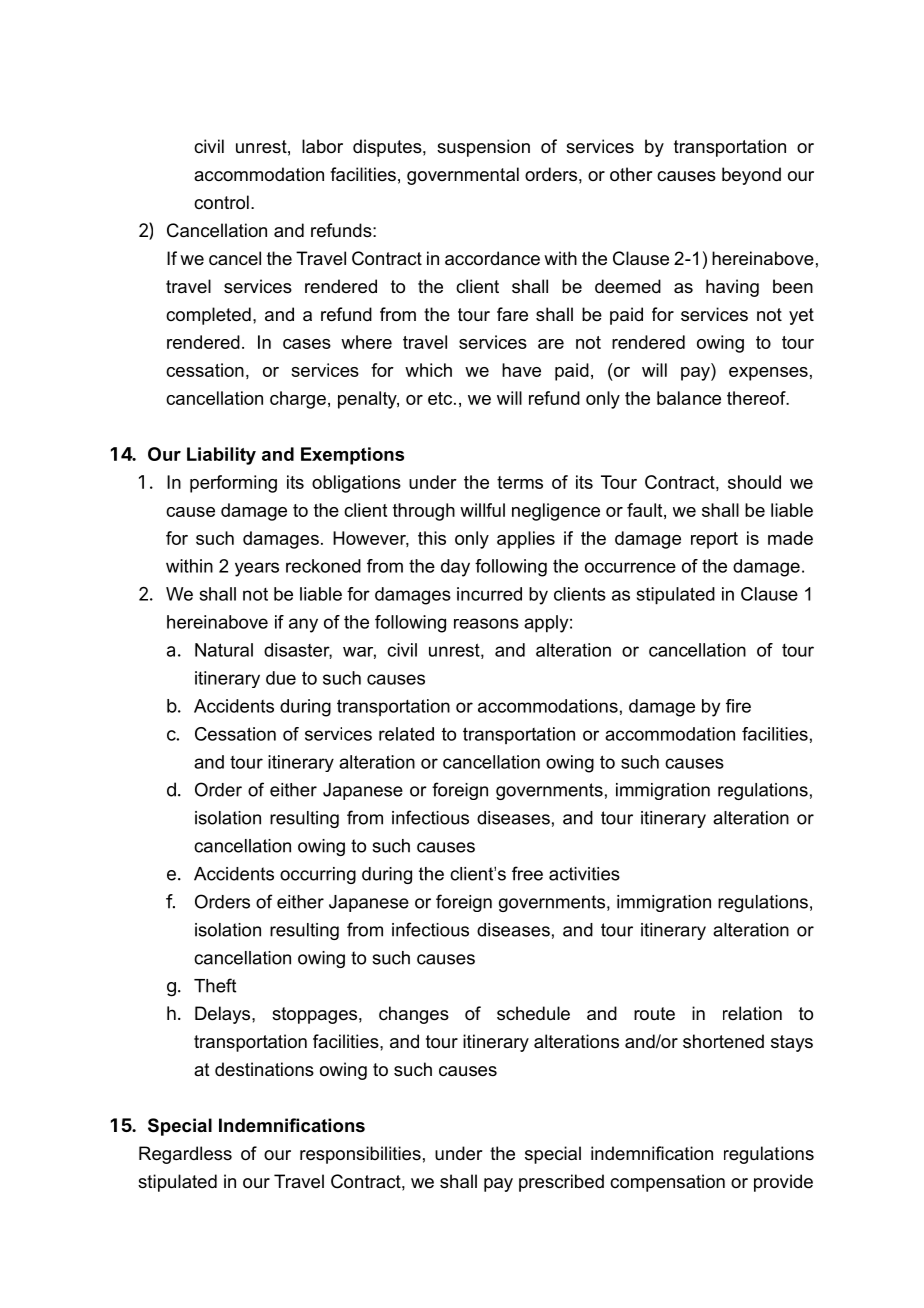  Describe the element at coordinates (751, 176) in the screenshot. I see `beyond` at that location.
